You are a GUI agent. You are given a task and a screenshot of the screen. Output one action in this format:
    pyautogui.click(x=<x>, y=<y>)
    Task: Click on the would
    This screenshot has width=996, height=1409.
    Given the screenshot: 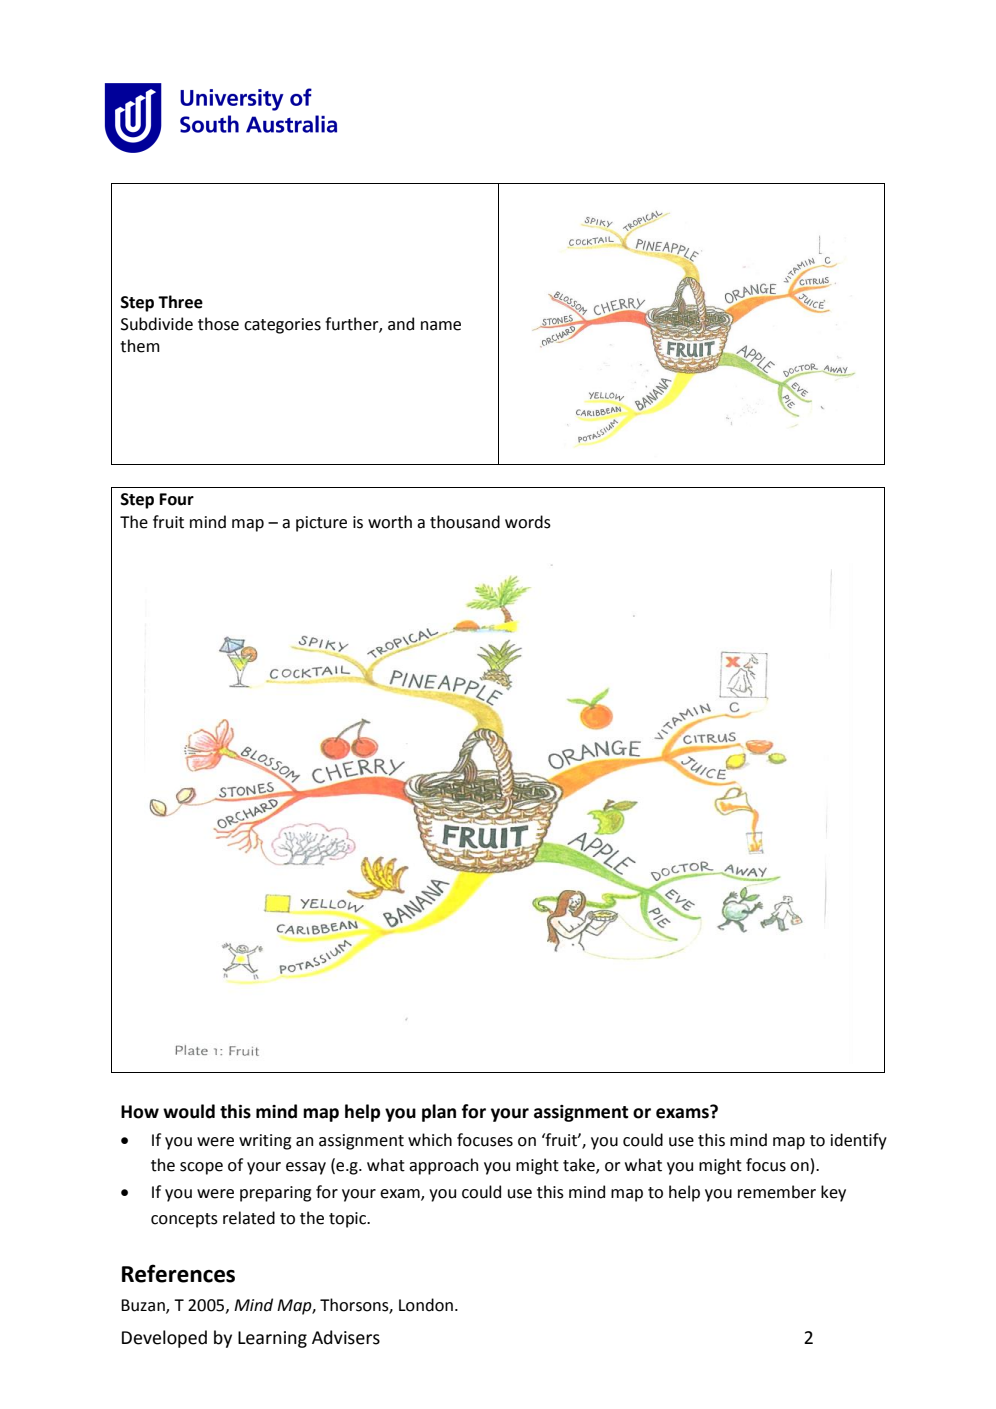 What is the action you would take?
    pyautogui.click(x=189, y=1111)
